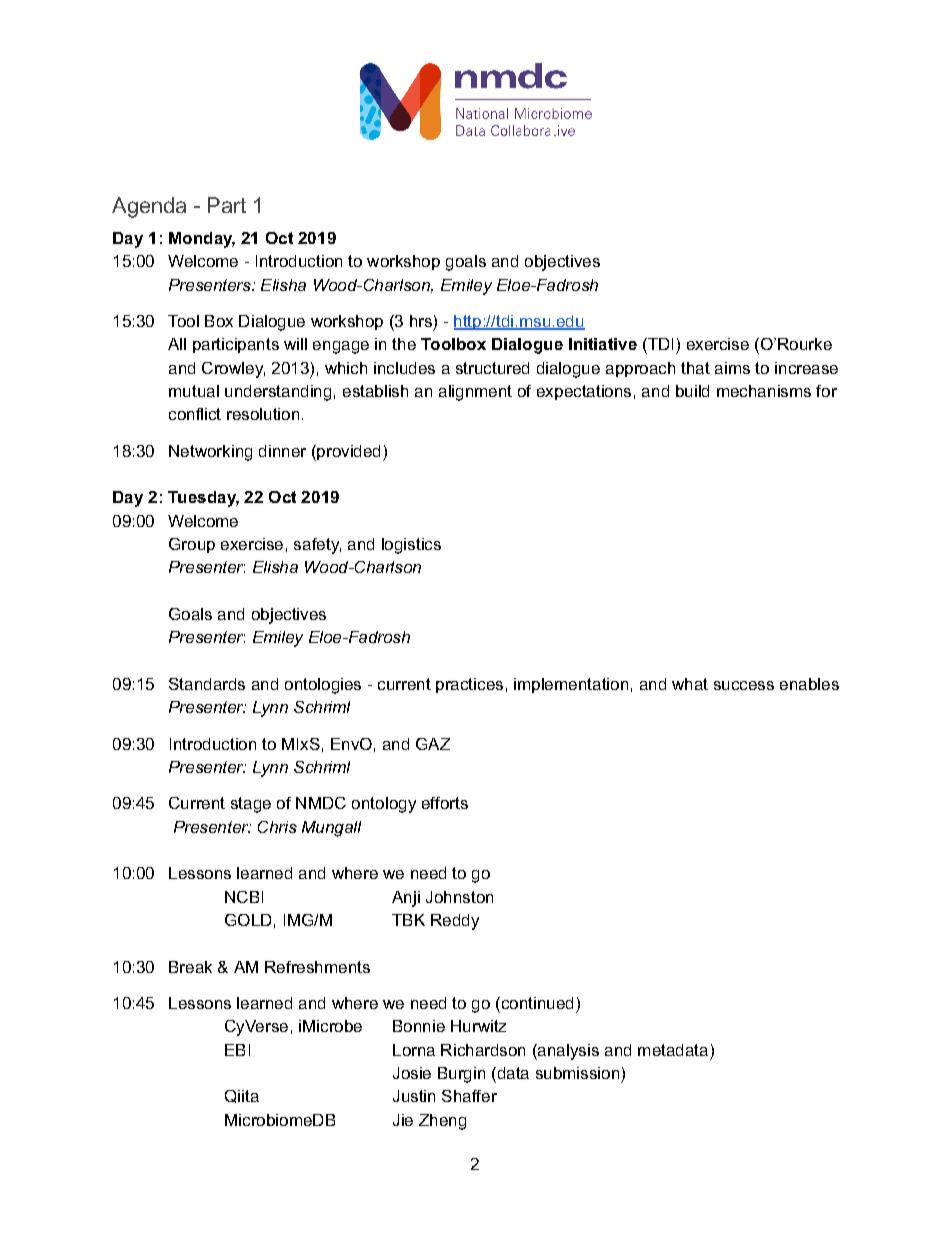  Describe the element at coordinates (237, 1050) in the image. I see `EBI` at that location.
